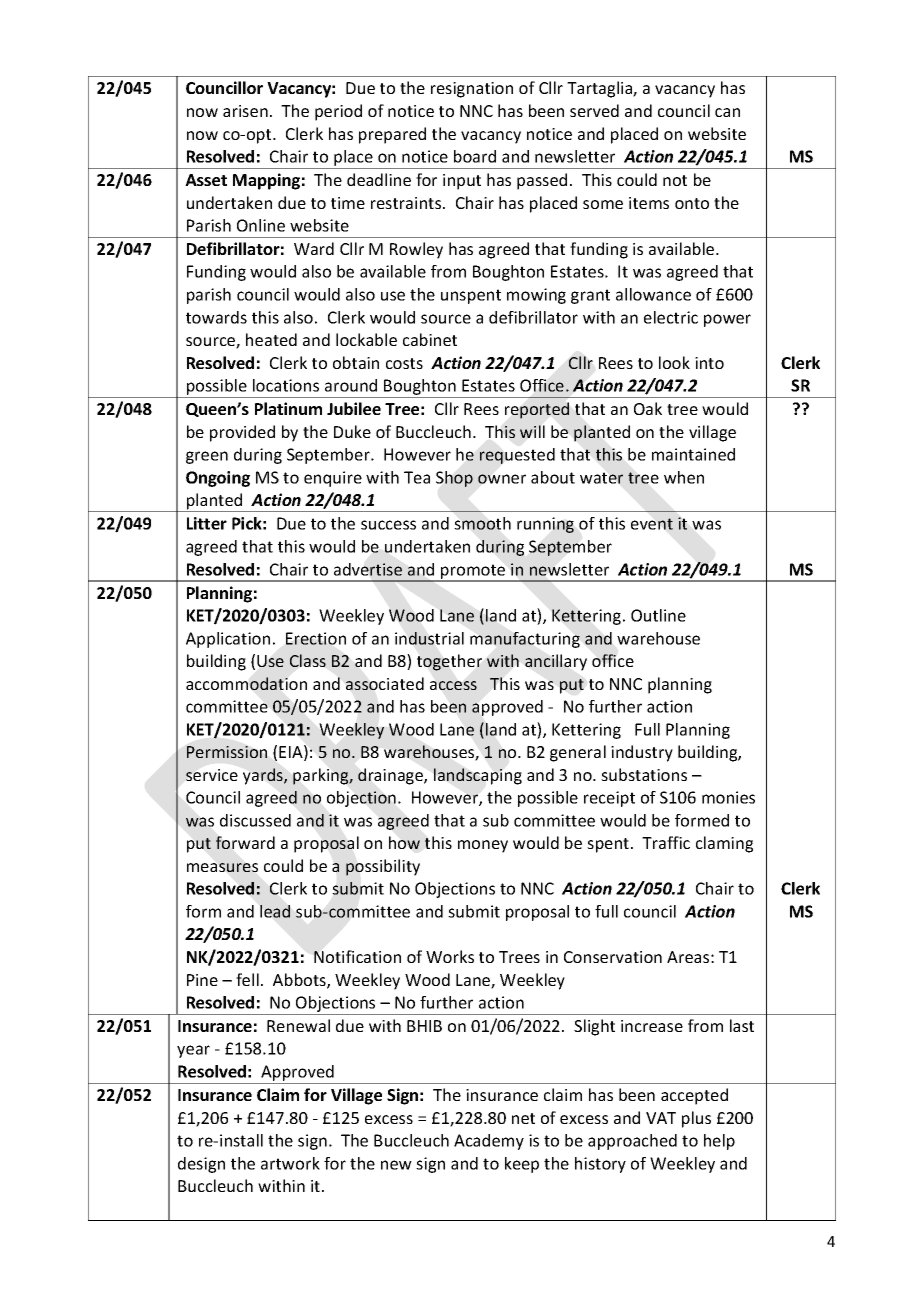  What do you see at coordinates (290, 1163) in the image?
I see `artwork` at bounding box center [290, 1163].
